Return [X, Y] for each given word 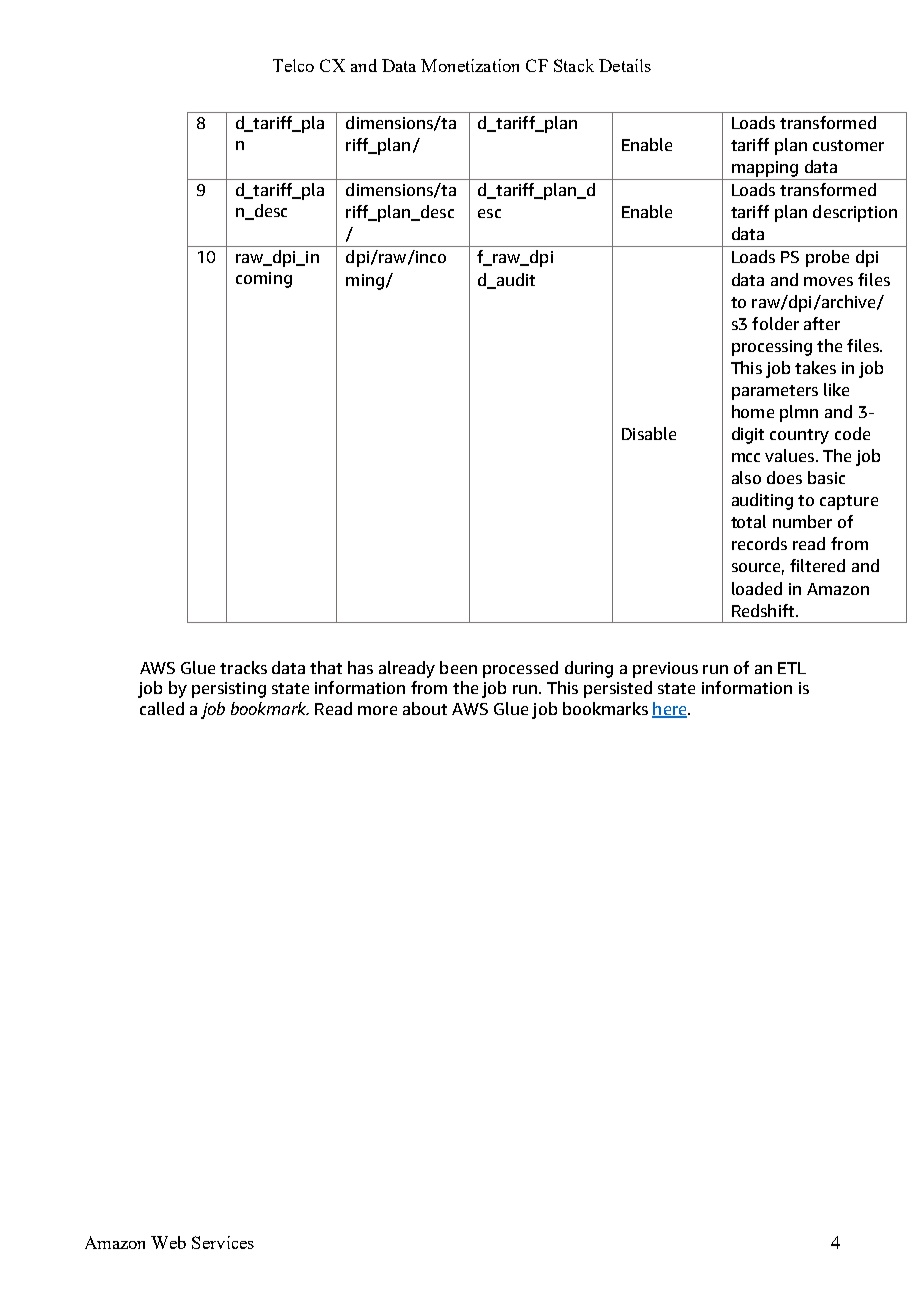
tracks [243, 667]
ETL [792, 668]
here [670, 709]
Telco [293, 65]
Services [223, 1242]
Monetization [470, 65]
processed [520, 669]
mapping [765, 170]
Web [168, 1242]
